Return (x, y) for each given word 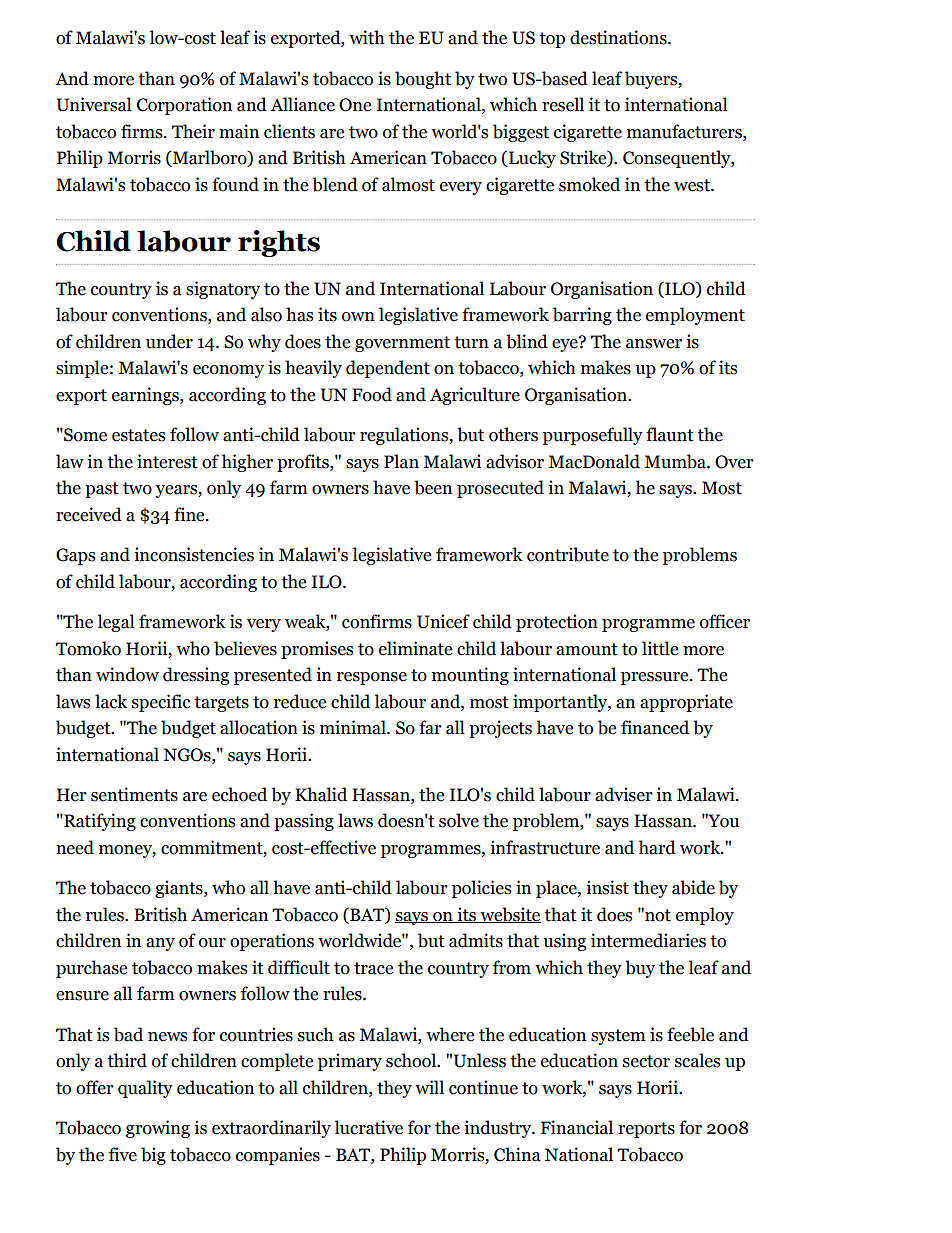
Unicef (443, 621)
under (169, 341)
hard (657, 847)
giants (180, 889)
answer (654, 344)
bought (423, 80)
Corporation (184, 106)
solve (459, 820)
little (660, 648)
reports (646, 1130)
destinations (619, 37)
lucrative (369, 1127)
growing (158, 1129)
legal (116, 623)
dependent (388, 369)
